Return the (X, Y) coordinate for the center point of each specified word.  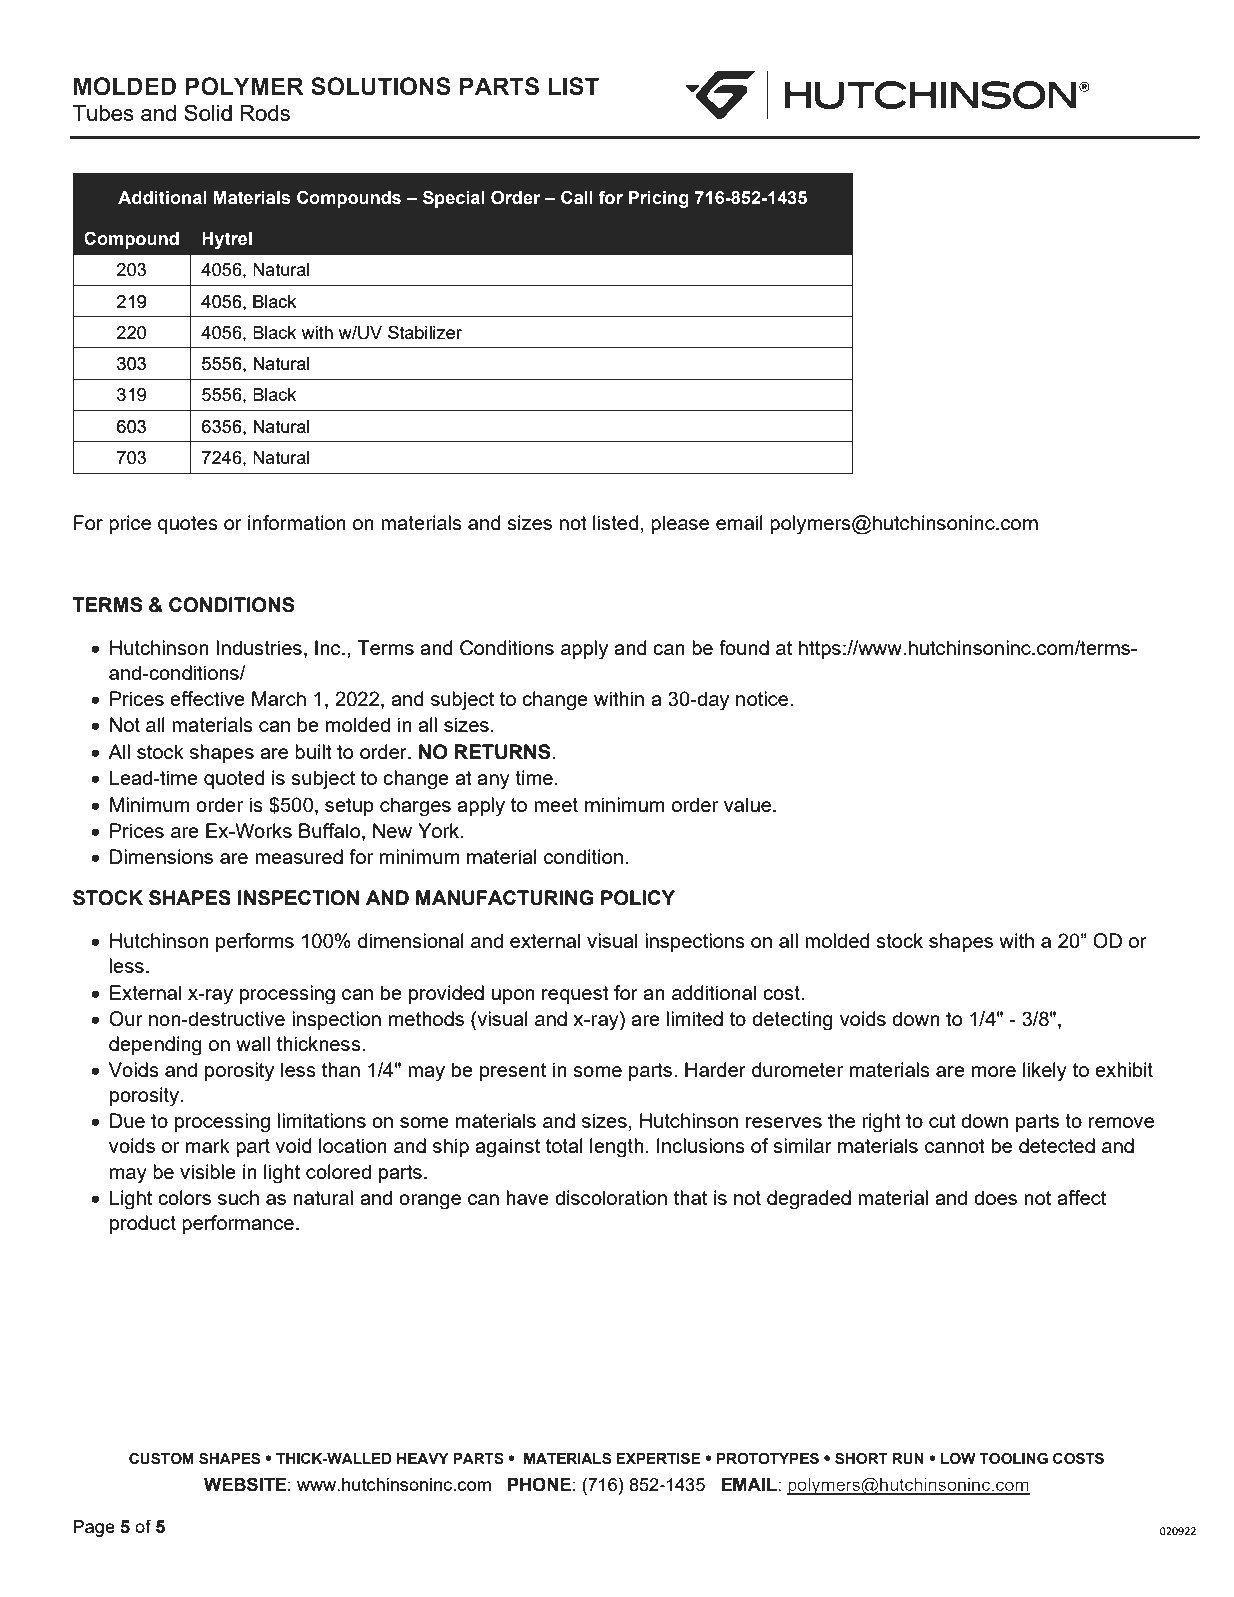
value (749, 804)
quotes (188, 525)
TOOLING (1013, 1459)
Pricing (659, 199)
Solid (208, 112)
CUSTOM (161, 1459)
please (680, 524)
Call (577, 197)
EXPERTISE (658, 1459)
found (744, 647)
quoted (234, 779)
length (617, 1148)
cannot (955, 1146)
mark (208, 1145)
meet (556, 805)
